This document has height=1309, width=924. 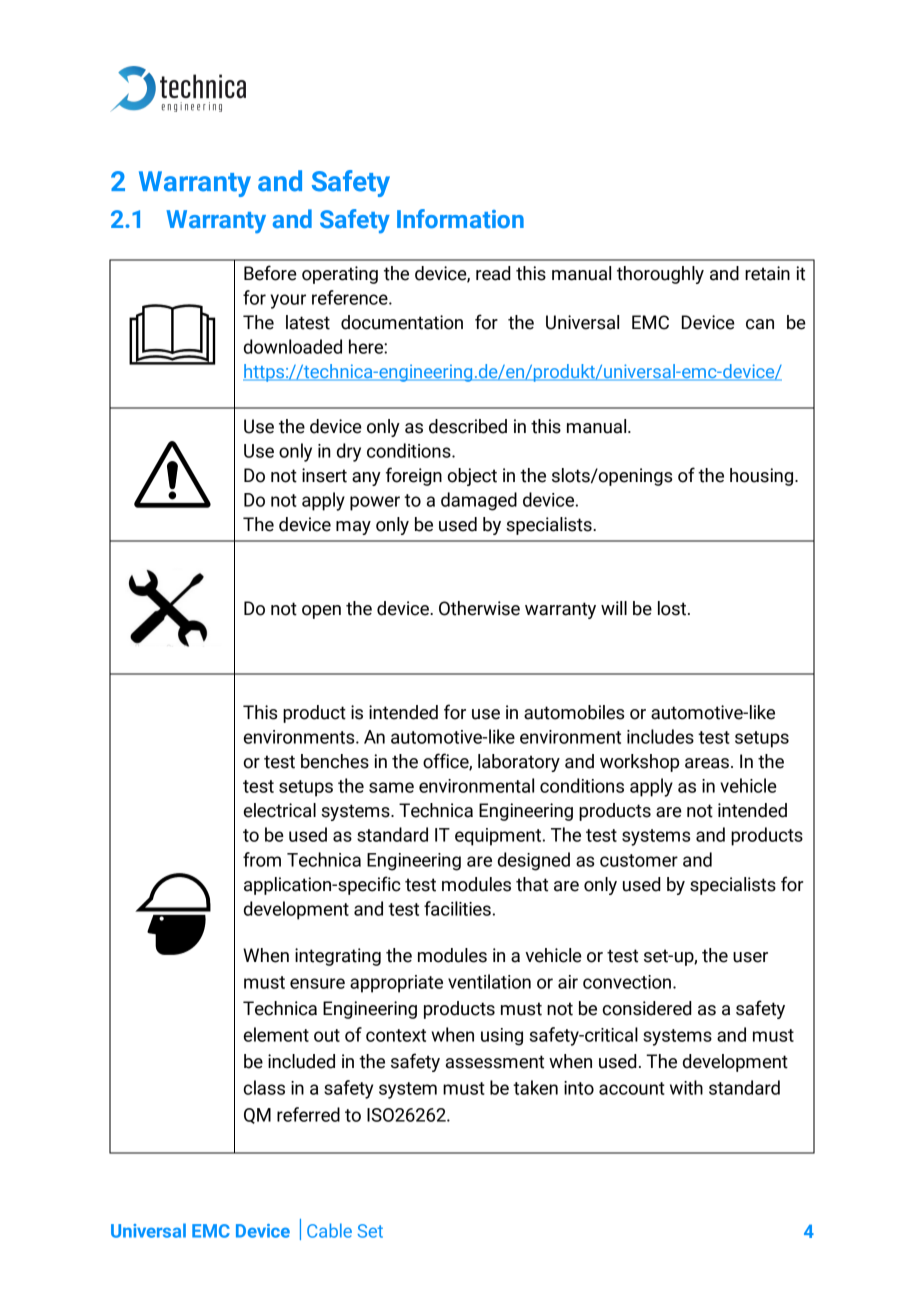 I want to click on referred, so click(x=308, y=1114).
